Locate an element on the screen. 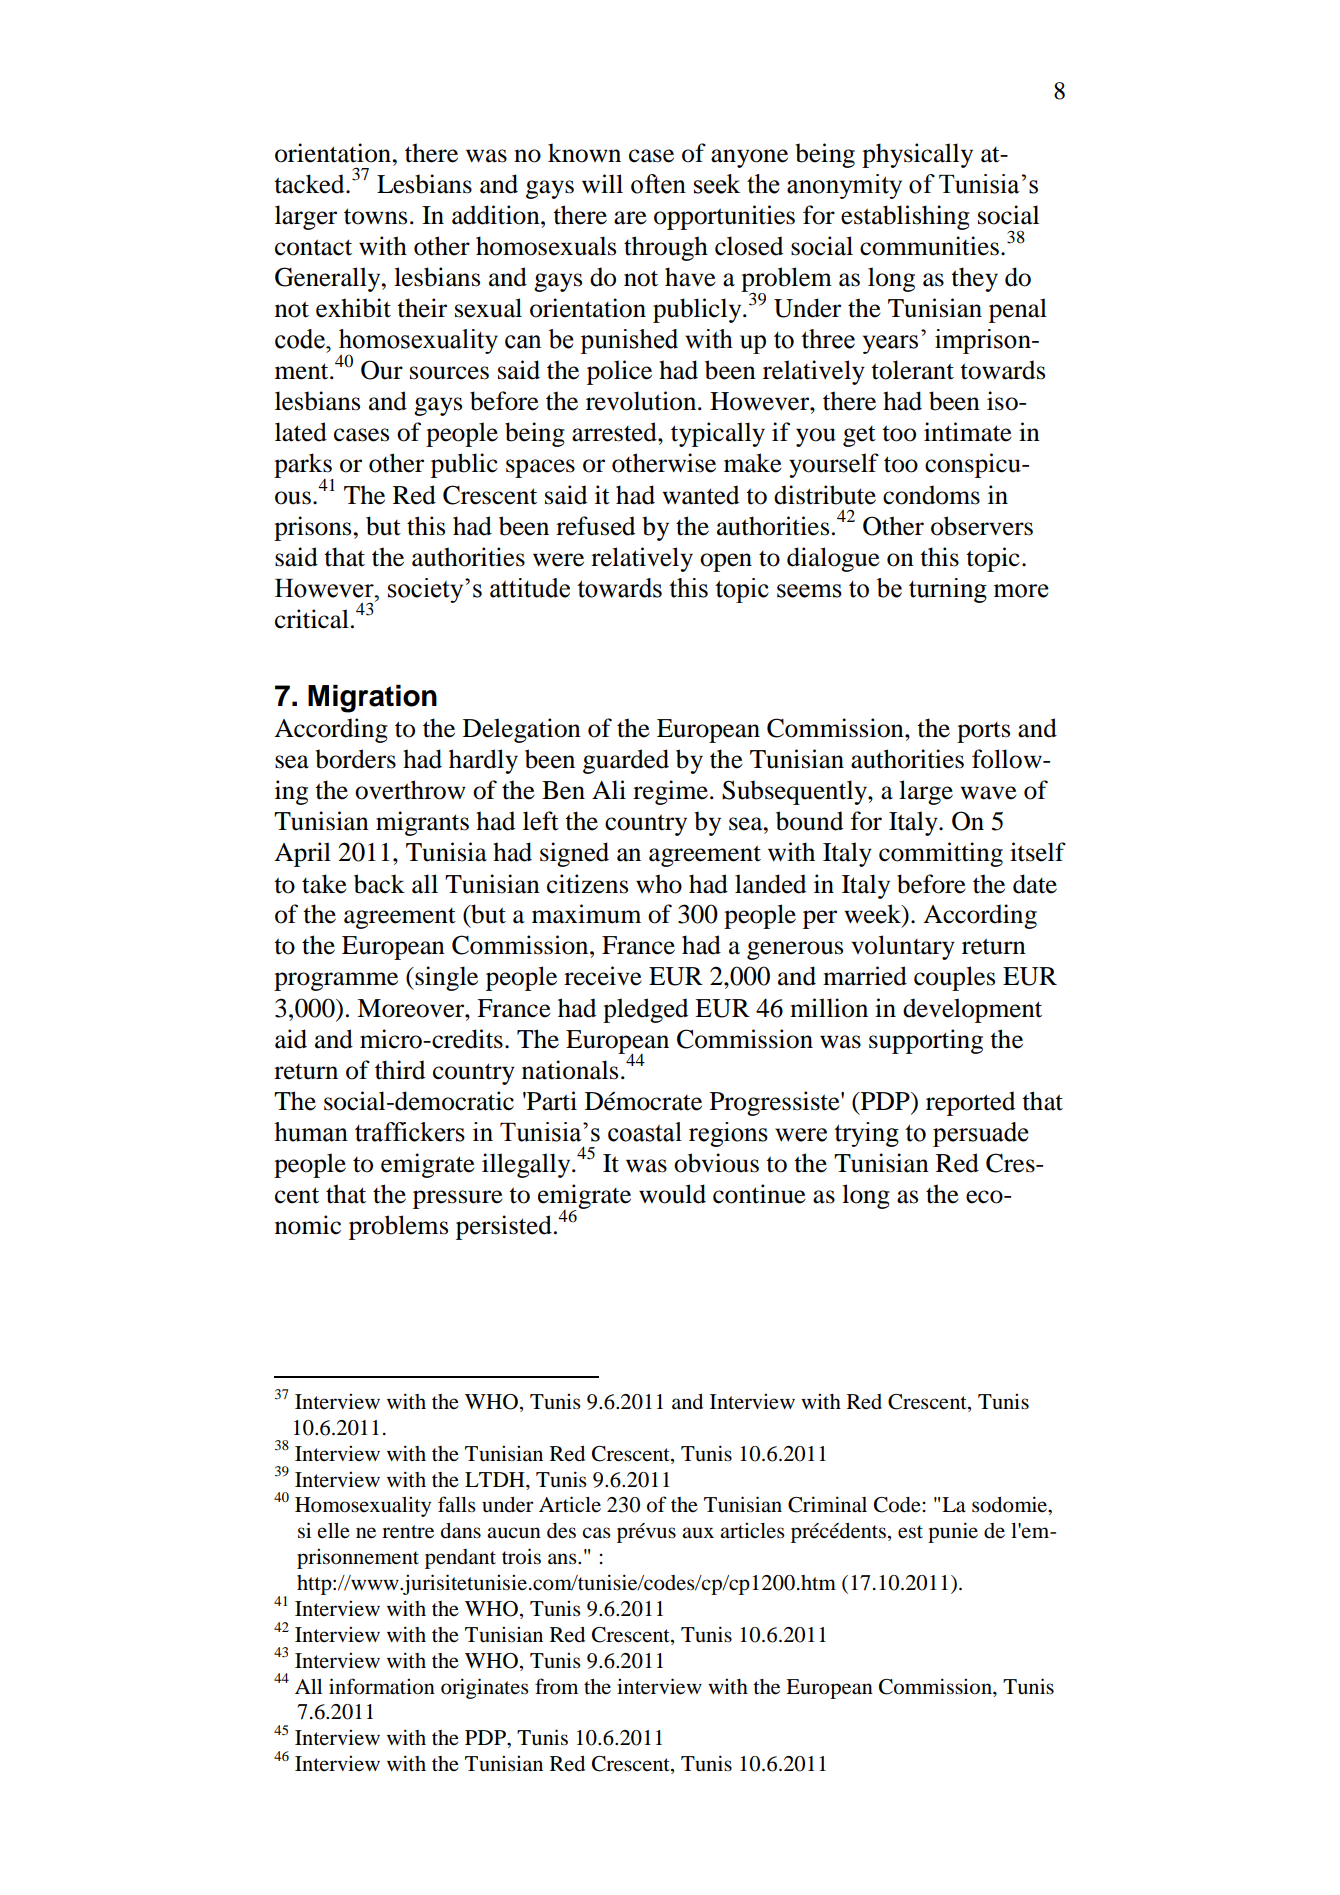 The image size is (1340, 1895). back is located at coordinates (379, 884).
